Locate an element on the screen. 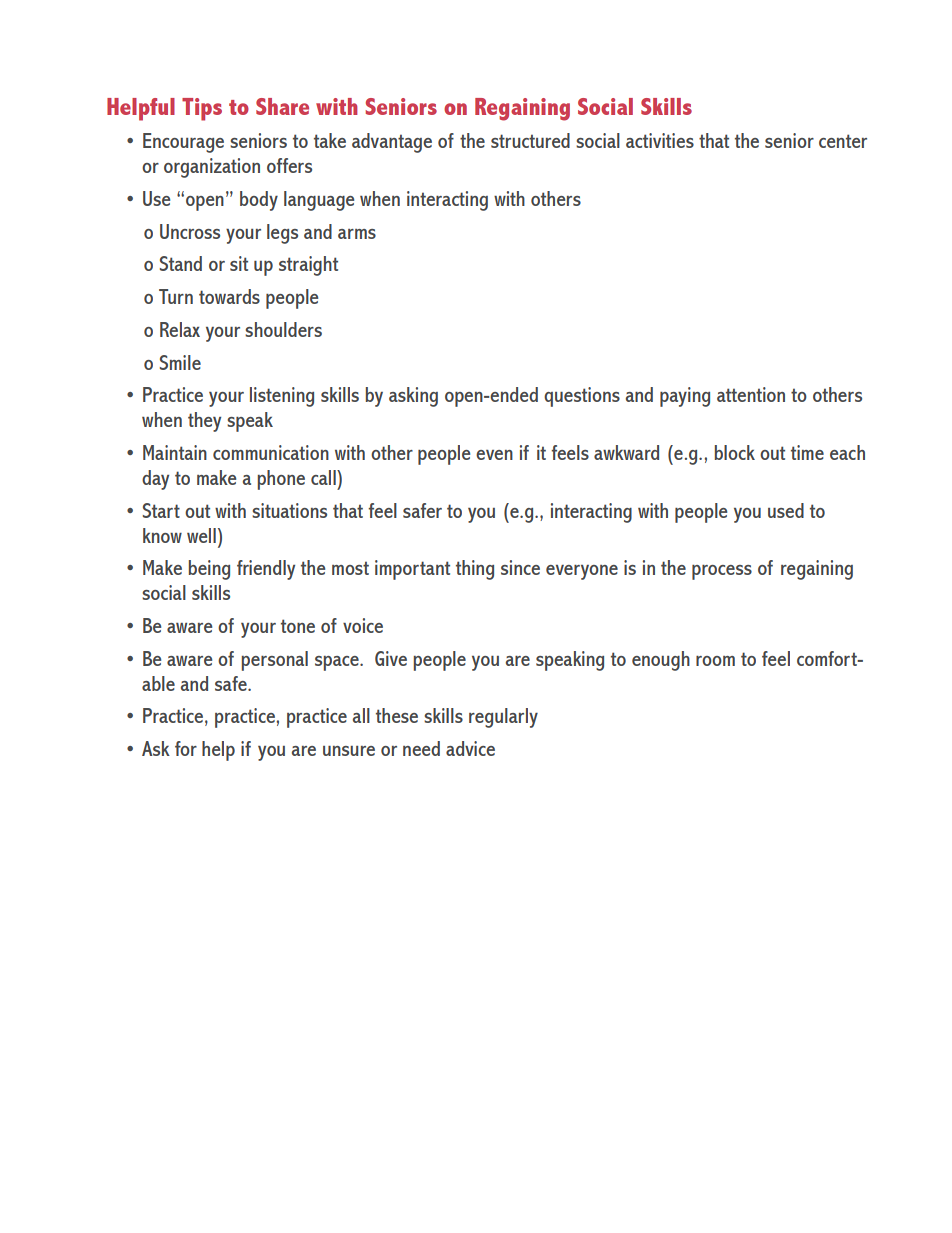 This screenshot has width=952, height=1233. center is located at coordinates (843, 141).
